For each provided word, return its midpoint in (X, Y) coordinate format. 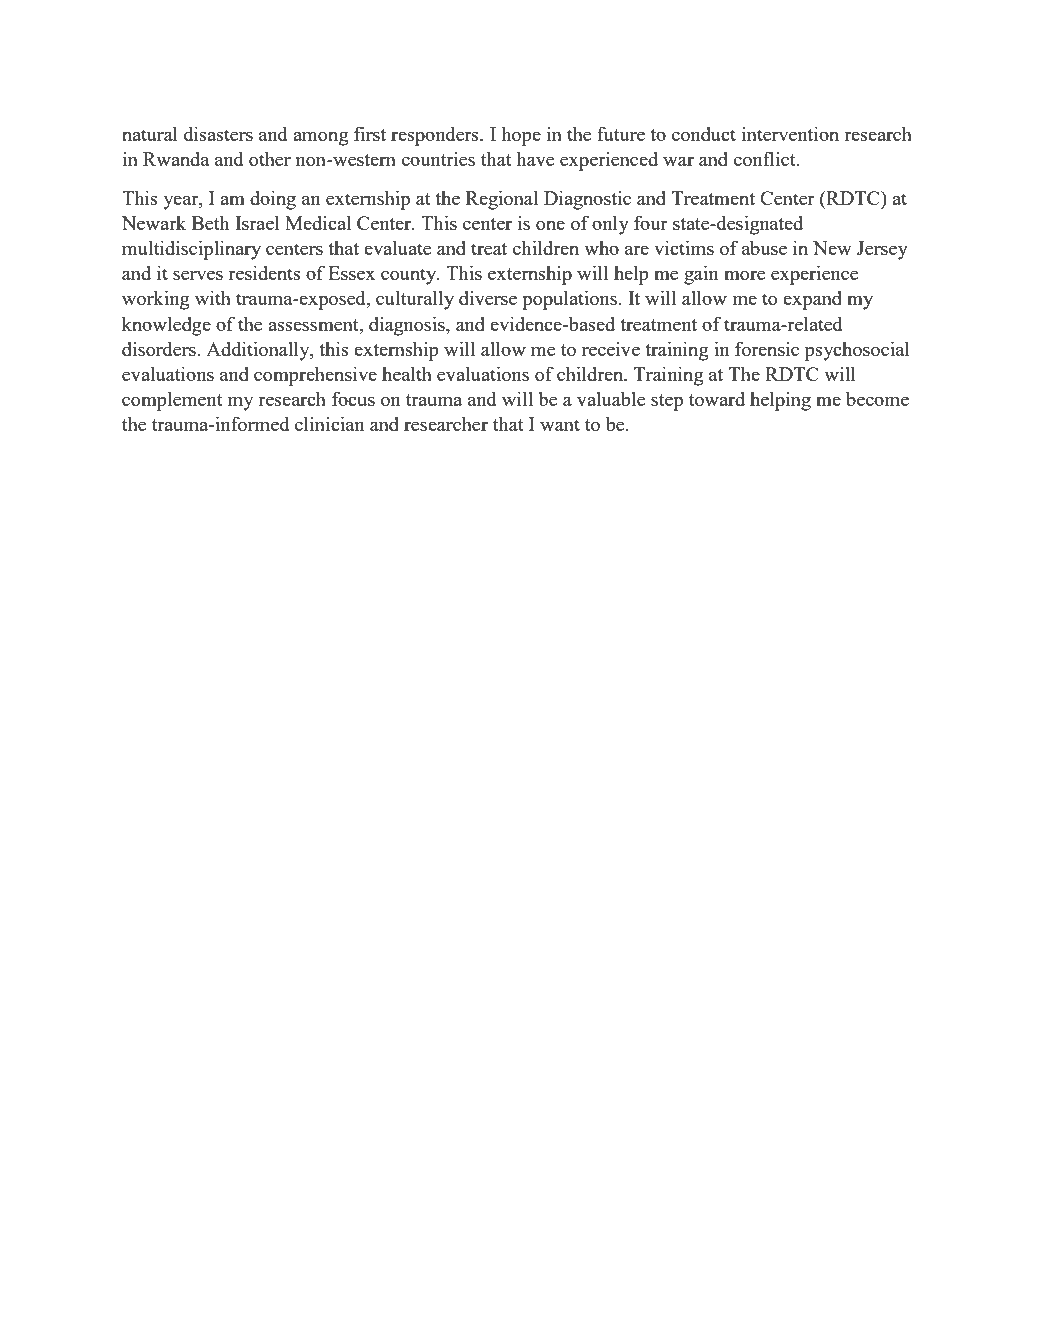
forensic (767, 348)
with (213, 297)
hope (521, 136)
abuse (764, 248)
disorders (160, 348)
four (651, 222)
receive (611, 349)
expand (812, 300)
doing (273, 200)
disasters (218, 133)
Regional (502, 200)
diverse (488, 298)
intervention (790, 133)
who (601, 248)
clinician (330, 423)
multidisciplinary (191, 250)
